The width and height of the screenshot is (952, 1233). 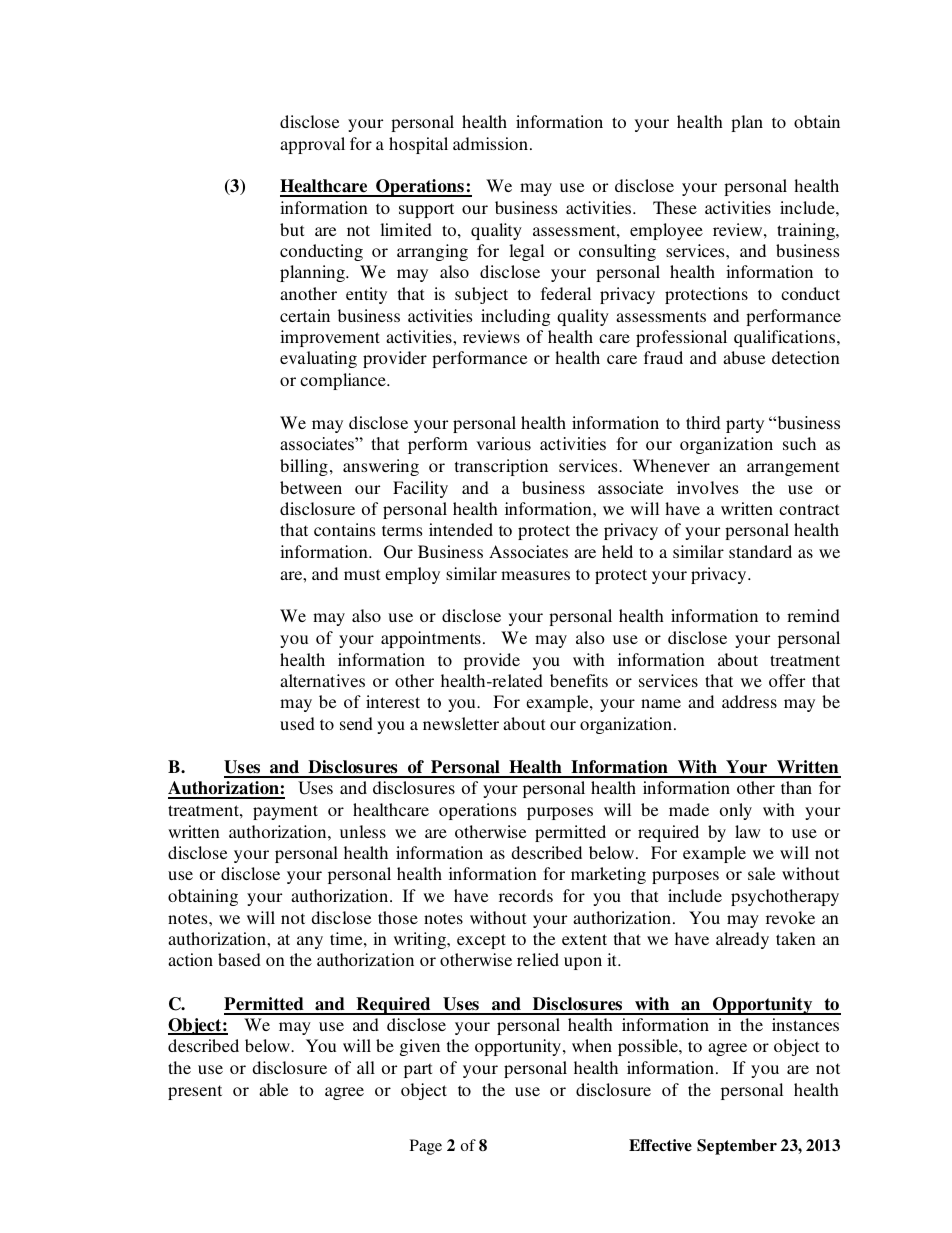 I want to click on alternatives, so click(x=322, y=680).
